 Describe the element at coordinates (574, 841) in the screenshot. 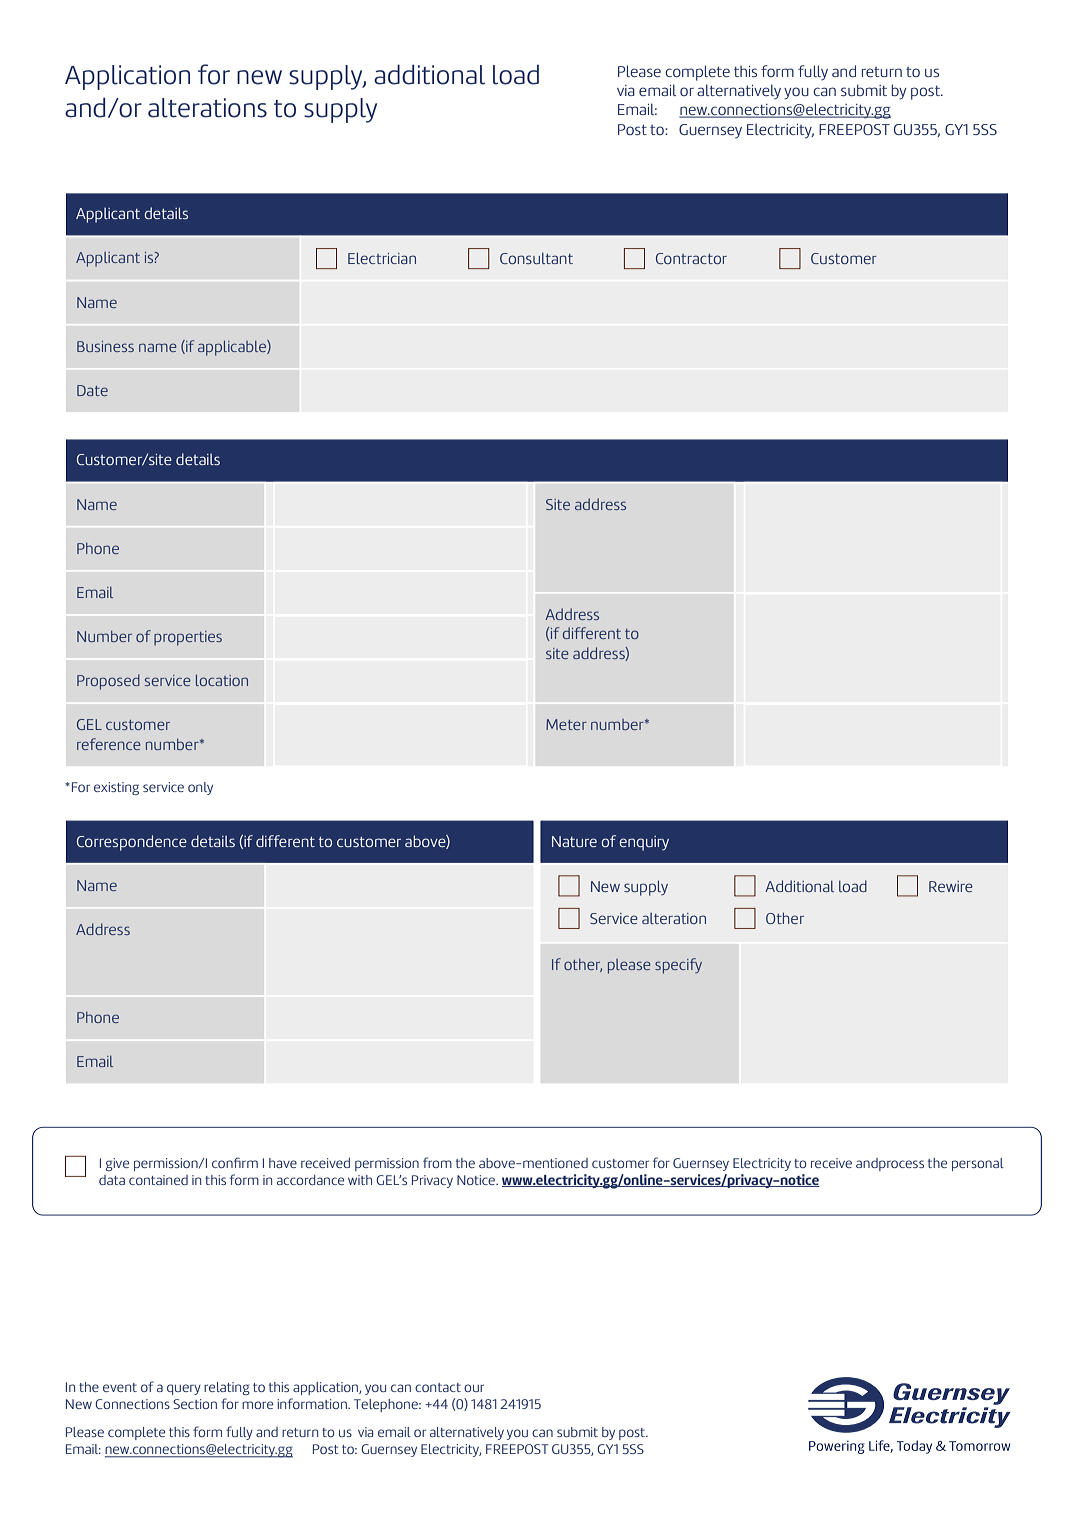

I see `Nature` at that location.
